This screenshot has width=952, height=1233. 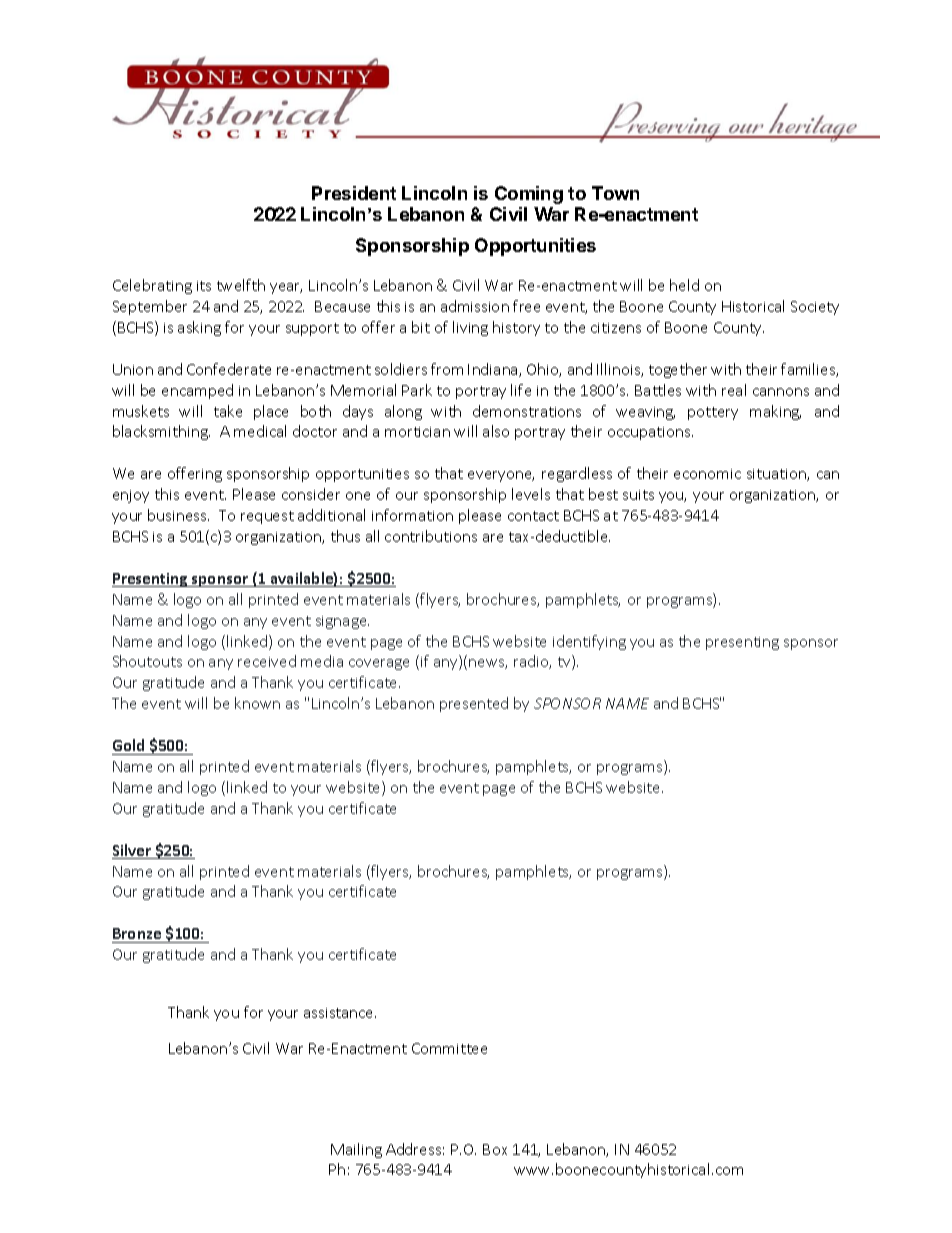 What do you see at coordinates (267, 661) in the screenshot?
I see `received` at bounding box center [267, 661].
